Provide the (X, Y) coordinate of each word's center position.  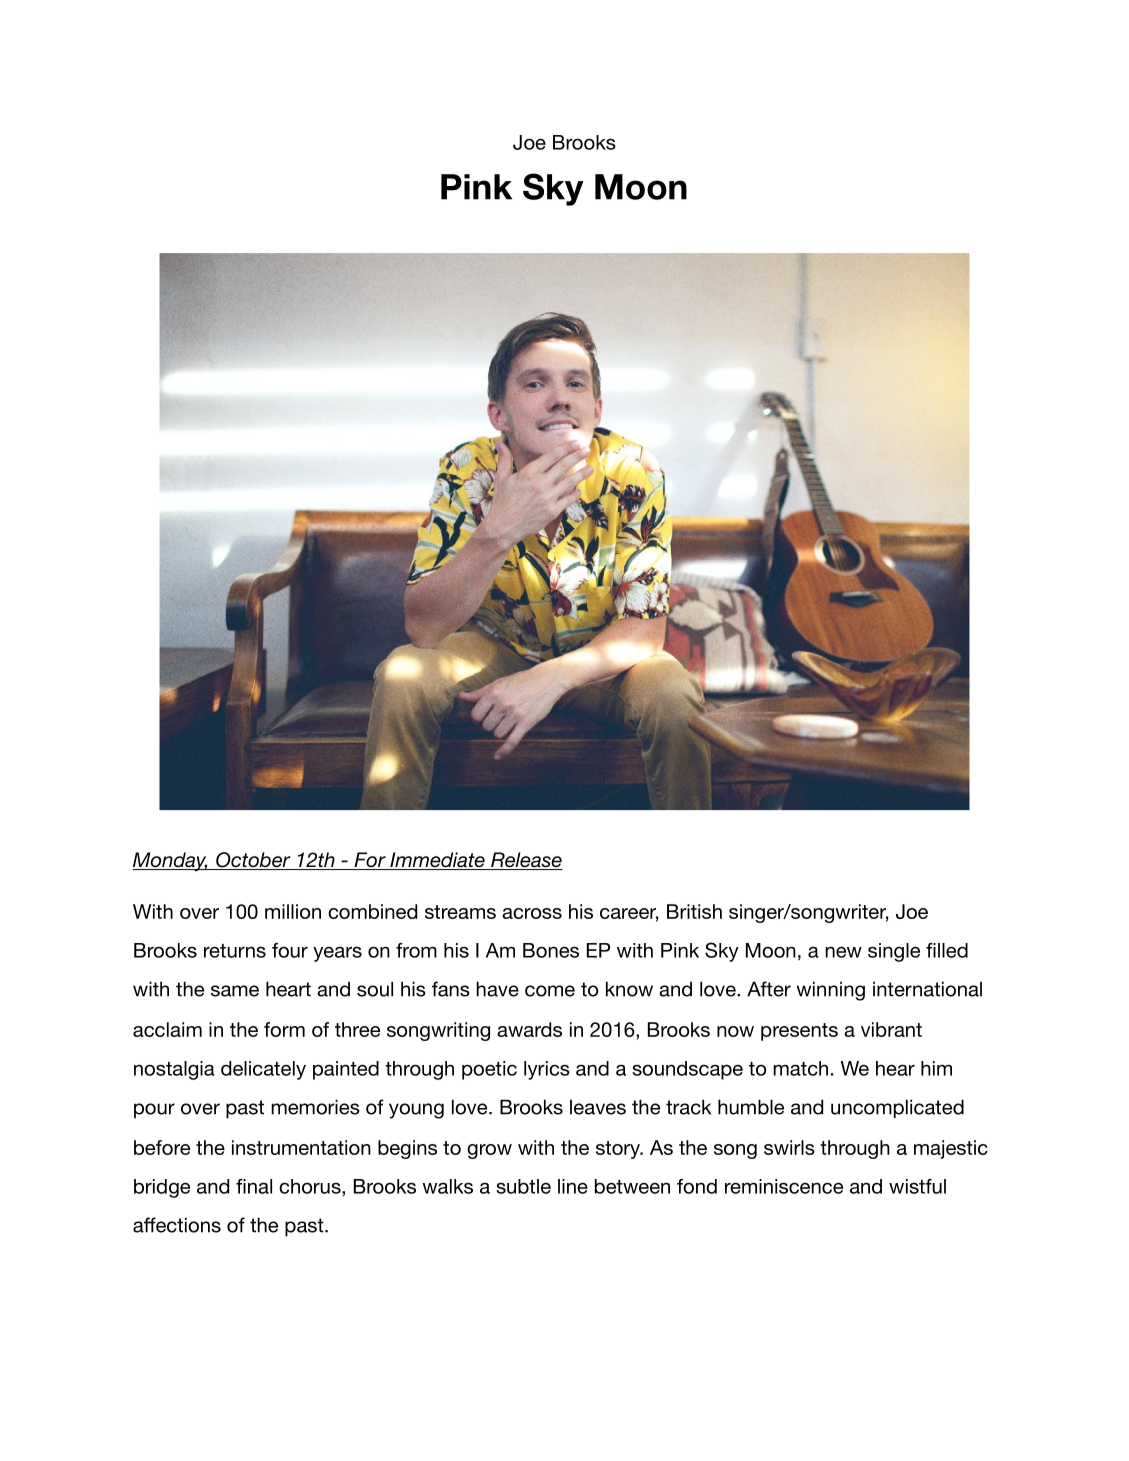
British (694, 911)
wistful (917, 1186)
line (573, 1186)
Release (526, 861)
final (254, 1186)
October (253, 861)
